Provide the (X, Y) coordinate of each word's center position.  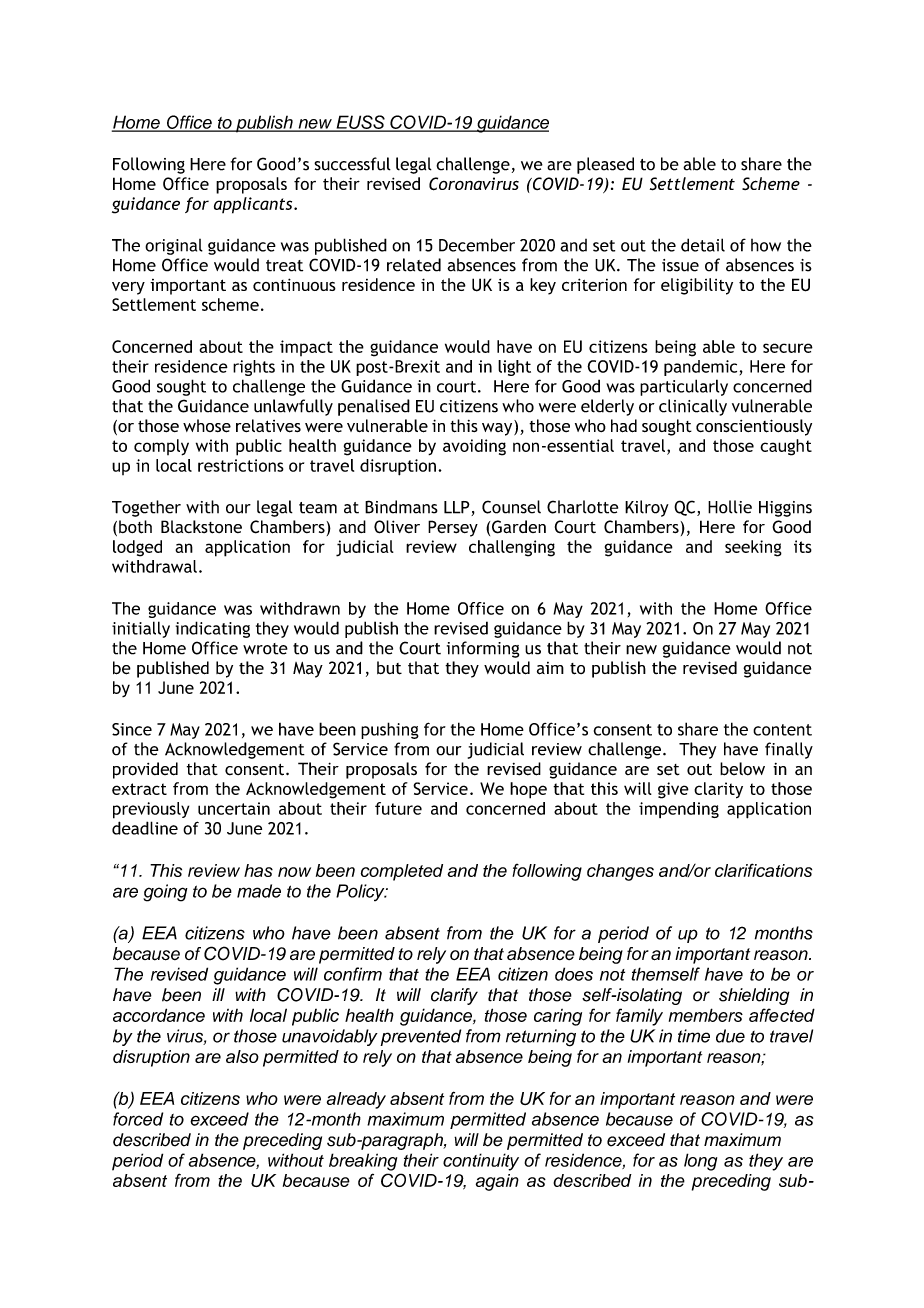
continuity (481, 1162)
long (700, 1162)
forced (138, 1119)
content (782, 730)
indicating (213, 629)
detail (703, 245)
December (477, 245)
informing (483, 649)
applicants (254, 205)
